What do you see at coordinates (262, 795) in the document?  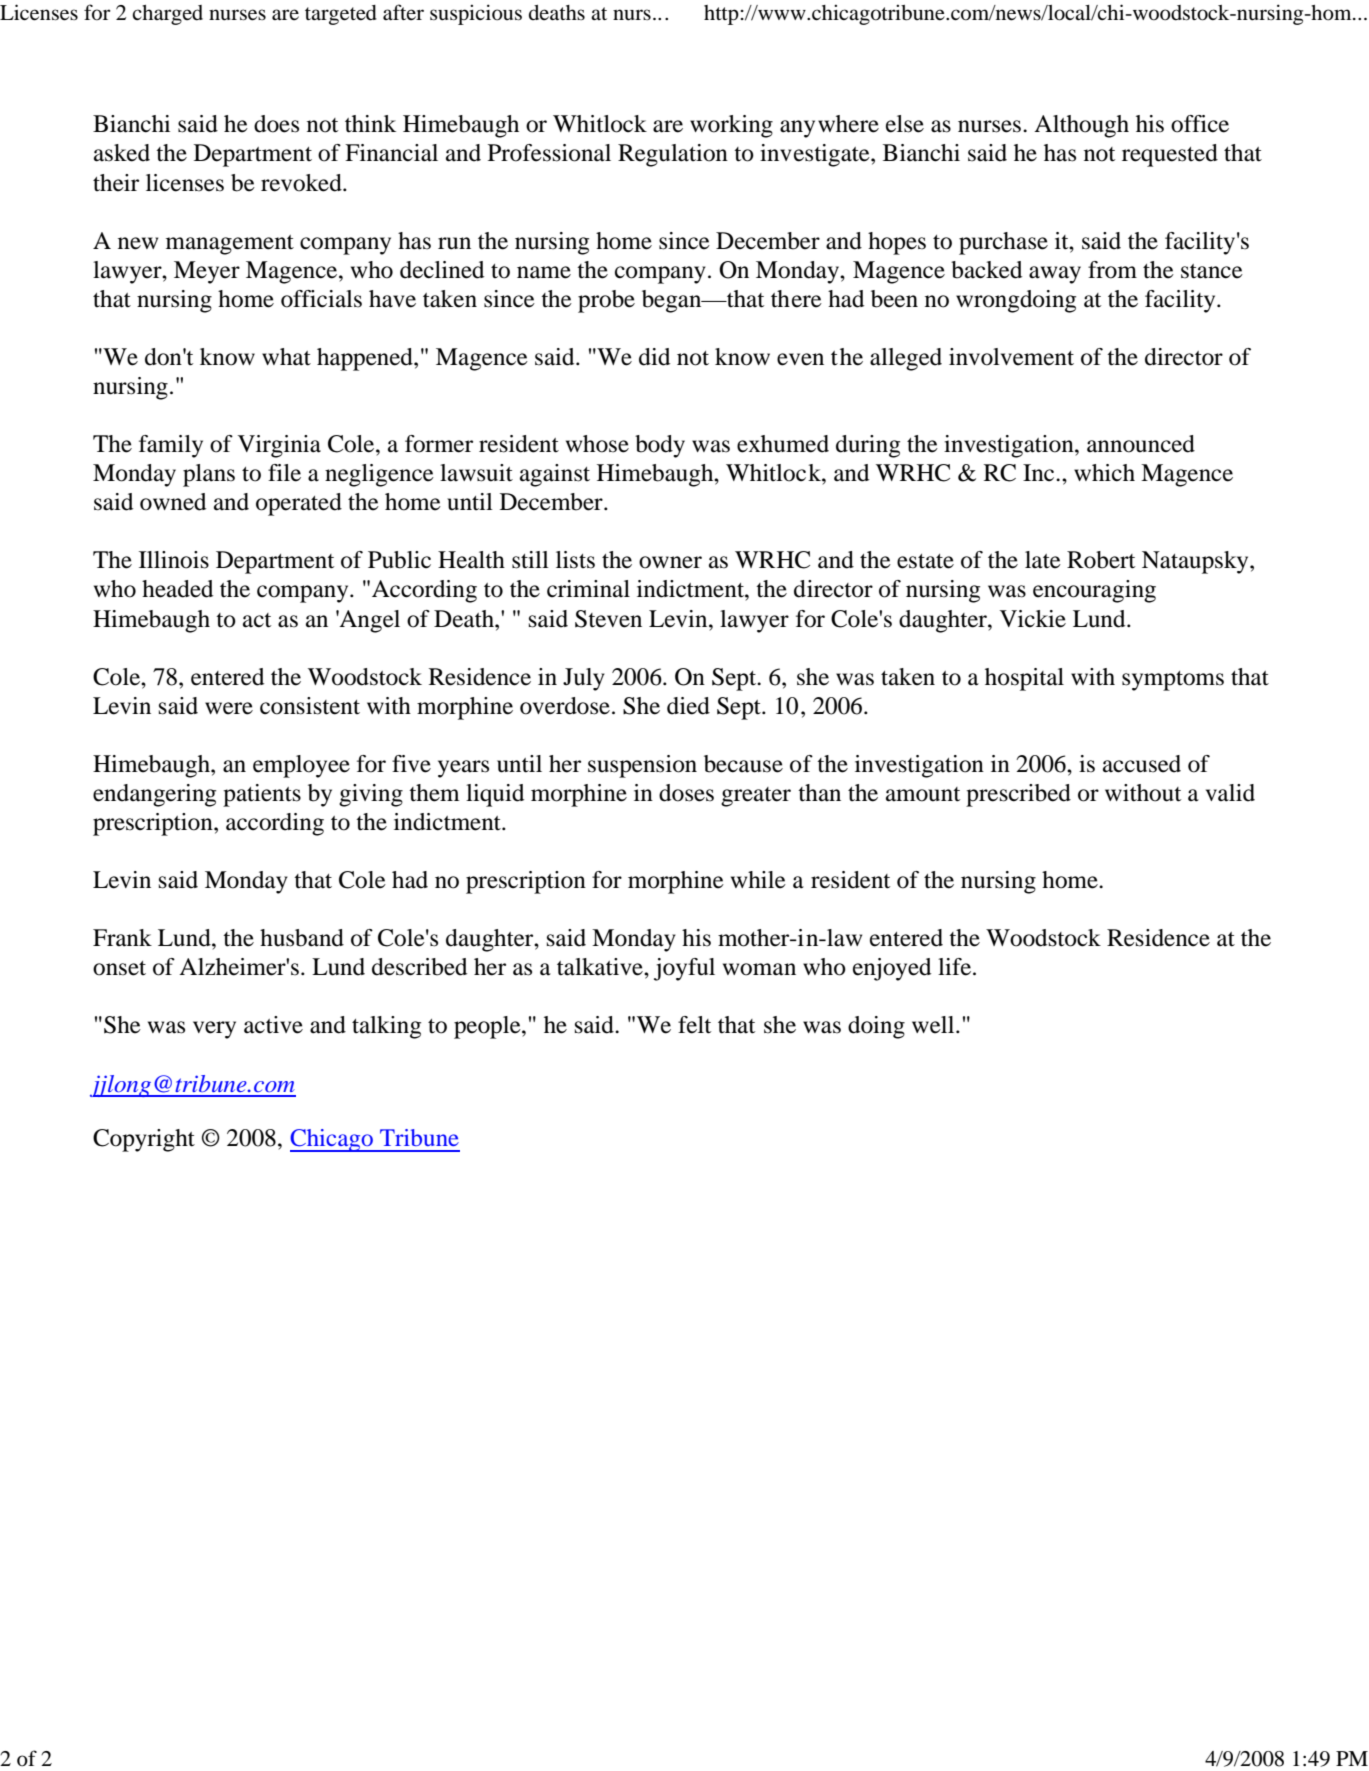 I see `patients` at bounding box center [262, 795].
